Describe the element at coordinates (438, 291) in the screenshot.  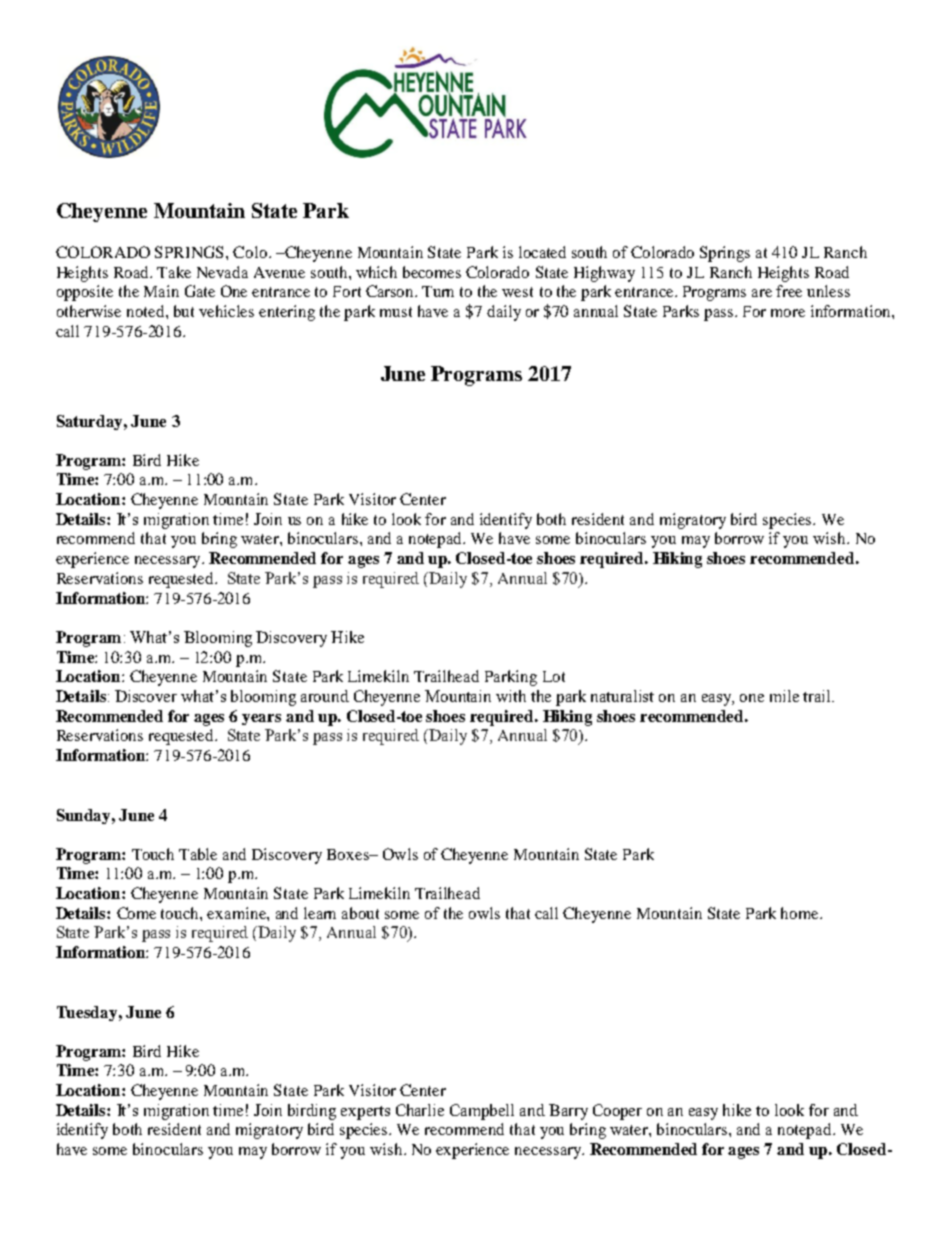
I see `Turn` at that location.
